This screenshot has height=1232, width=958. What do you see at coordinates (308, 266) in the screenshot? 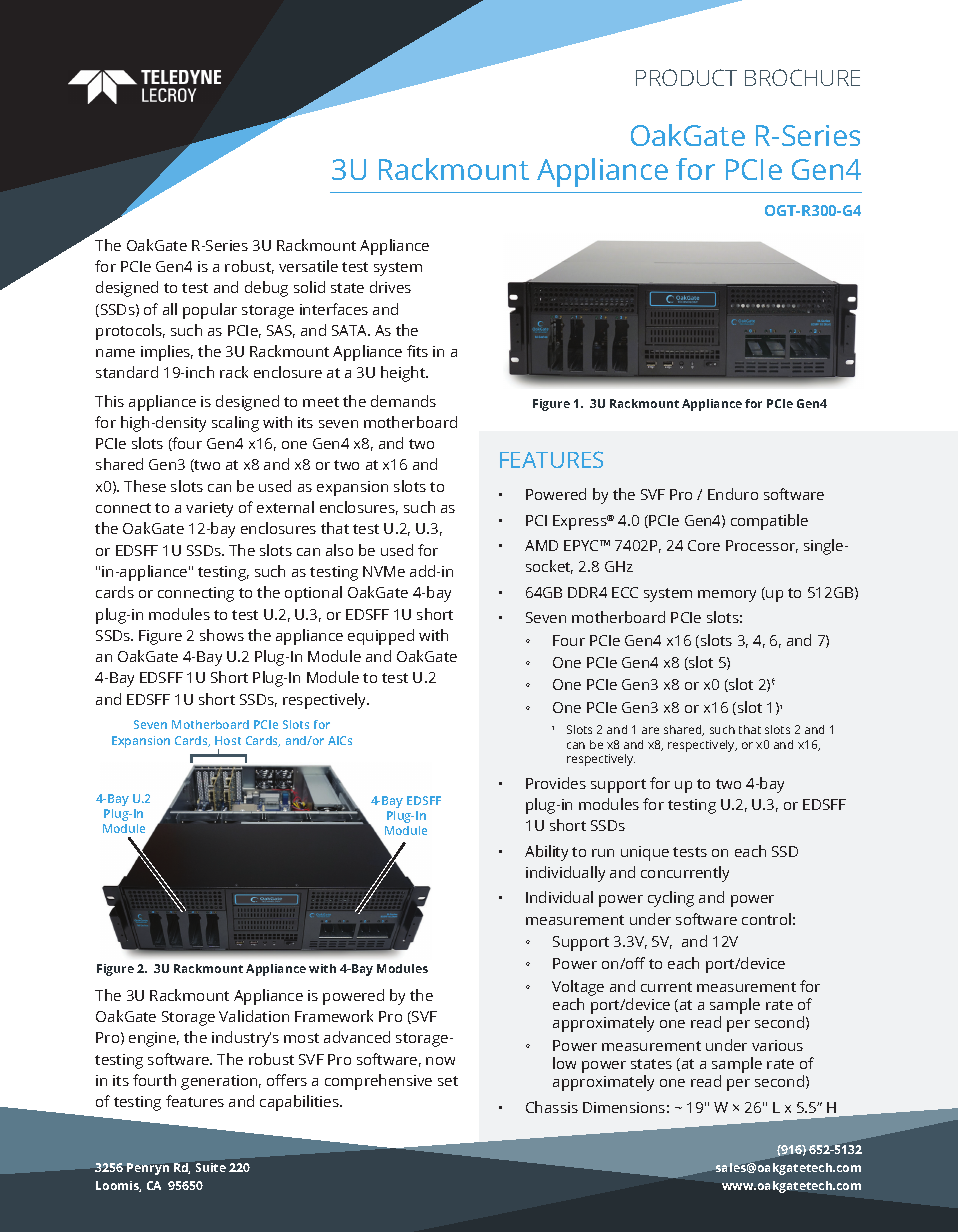
I see `versatile` at bounding box center [308, 266].
